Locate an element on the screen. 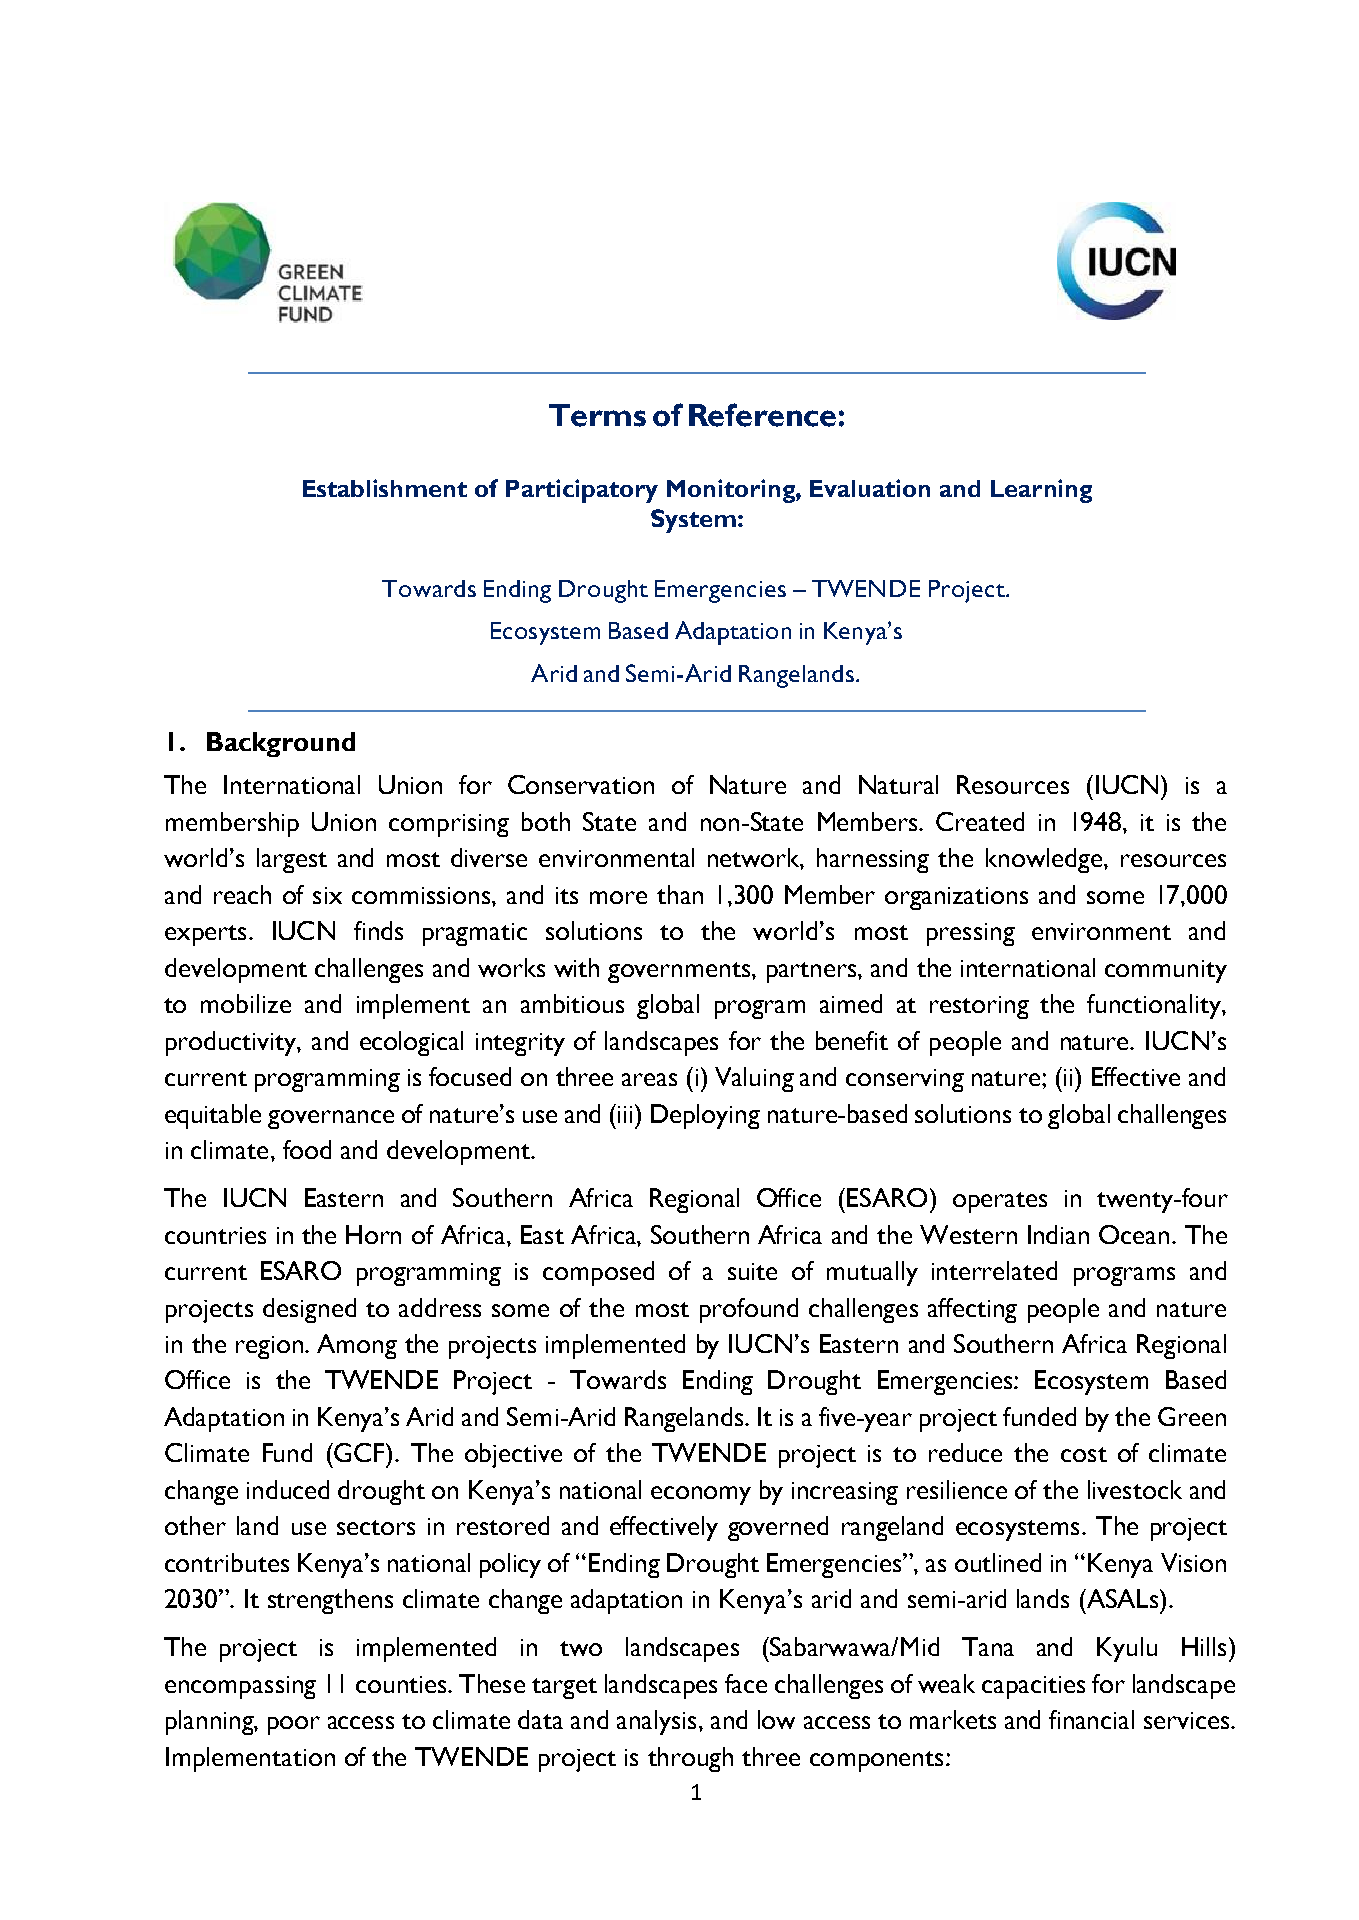 The height and width of the screenshot is (1920, 1359). Created is located at coordinates (980, 821).
